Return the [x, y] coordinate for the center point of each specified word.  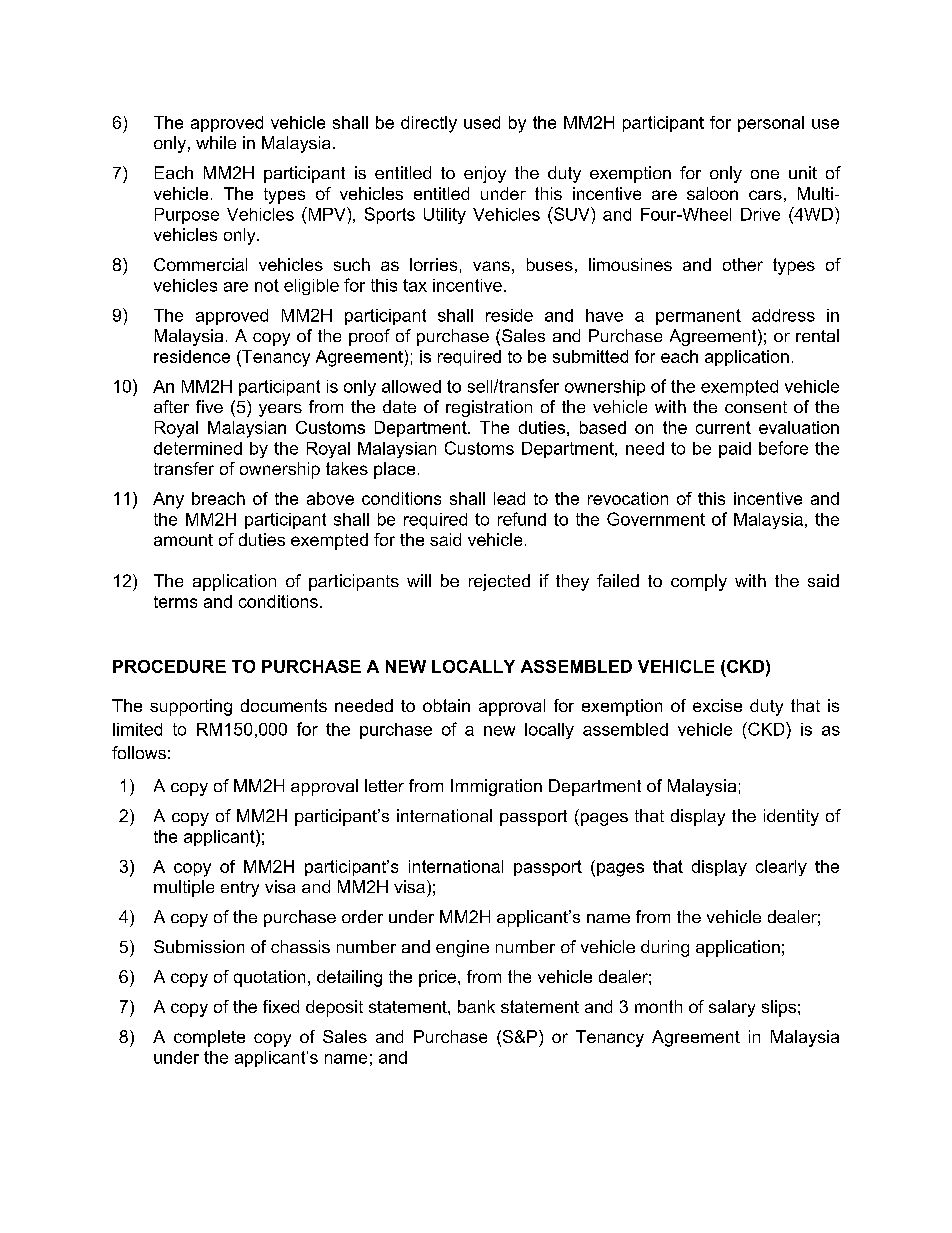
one [765, 174]
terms [175, 602]
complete [209, 1038]
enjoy [485, 174]
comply [699, 582]
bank [476, 1006]
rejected [499, 582]
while [216, 142]
